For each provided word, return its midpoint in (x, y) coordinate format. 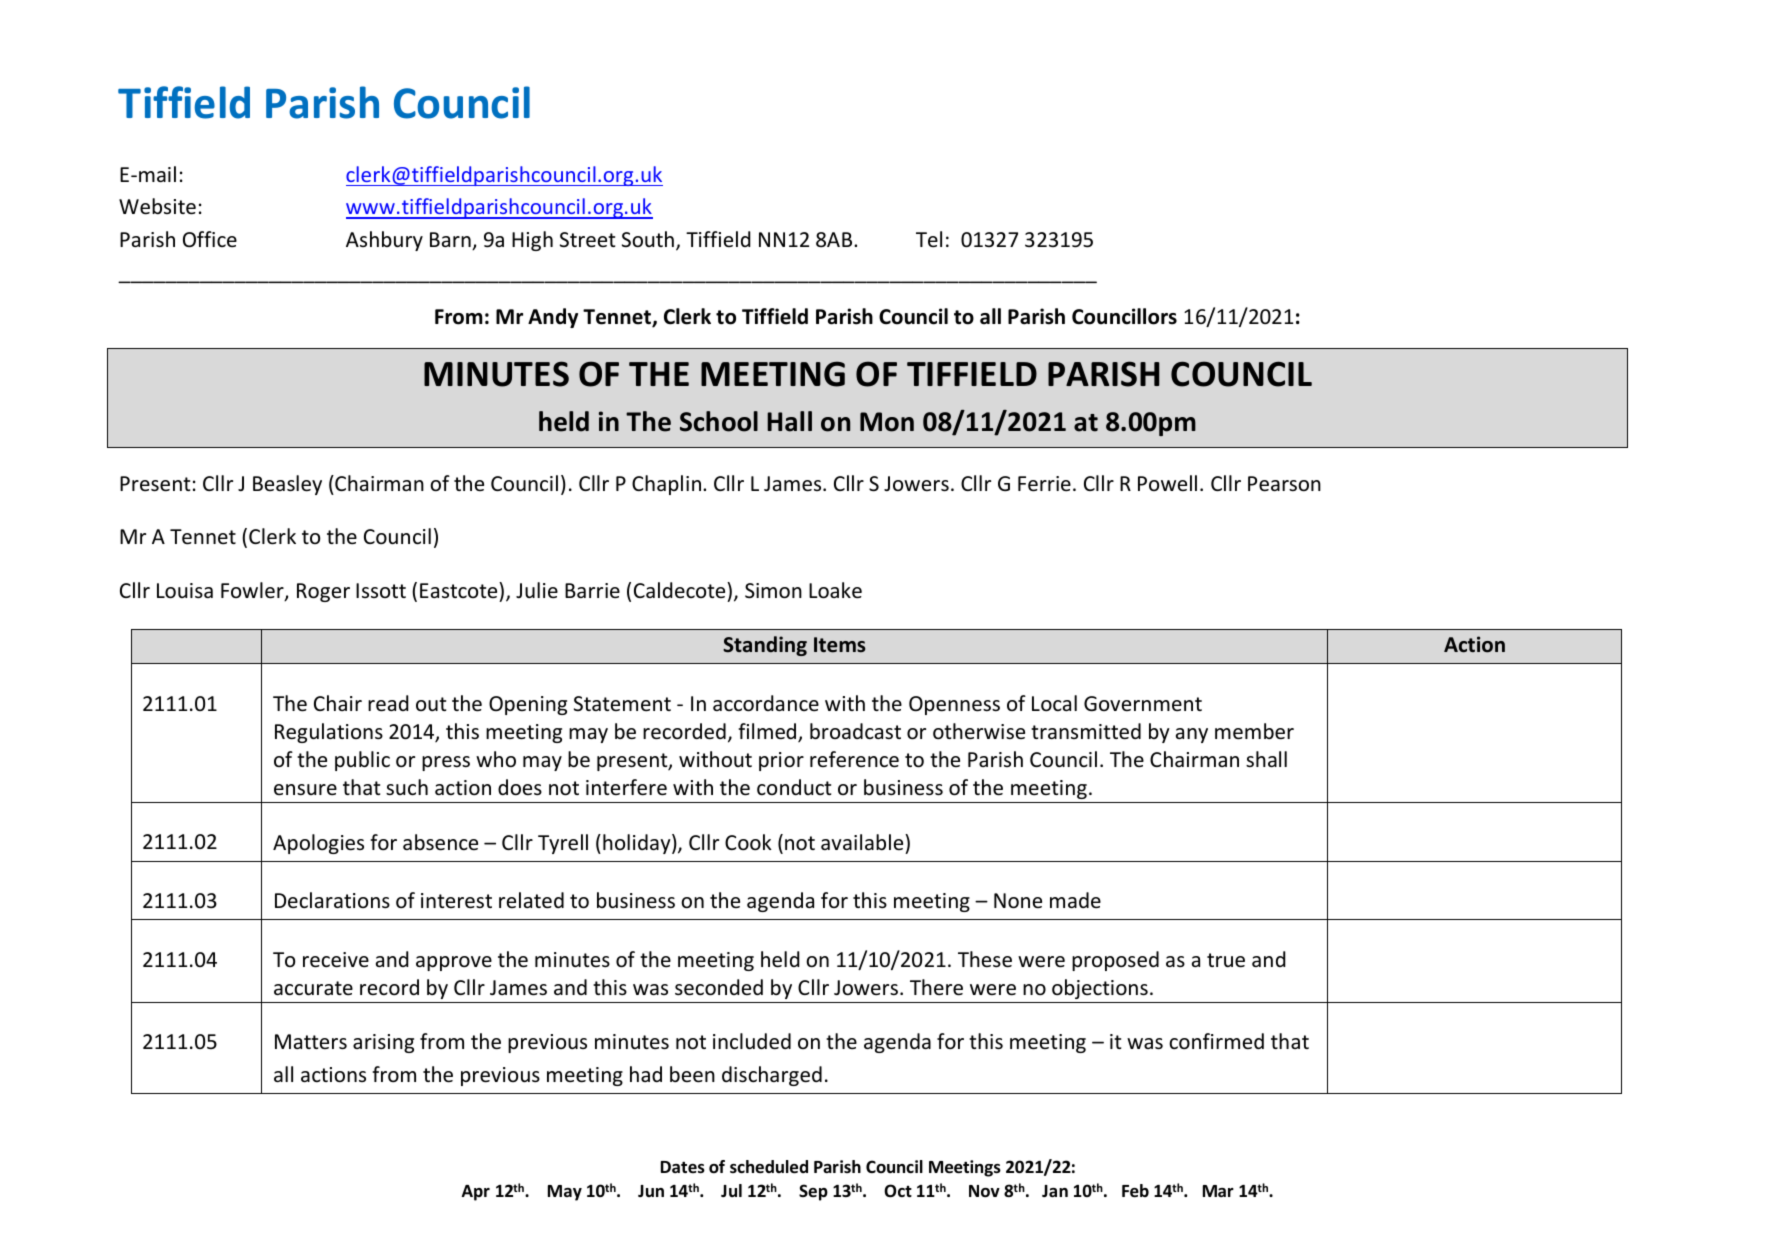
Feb (1135, 1191)
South (648, 239)
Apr (476, 1193)
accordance (766, 703)
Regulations (329, 733)
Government (1143, 703)
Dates (683, 1167)
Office (210, 239)
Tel (929, 239)
